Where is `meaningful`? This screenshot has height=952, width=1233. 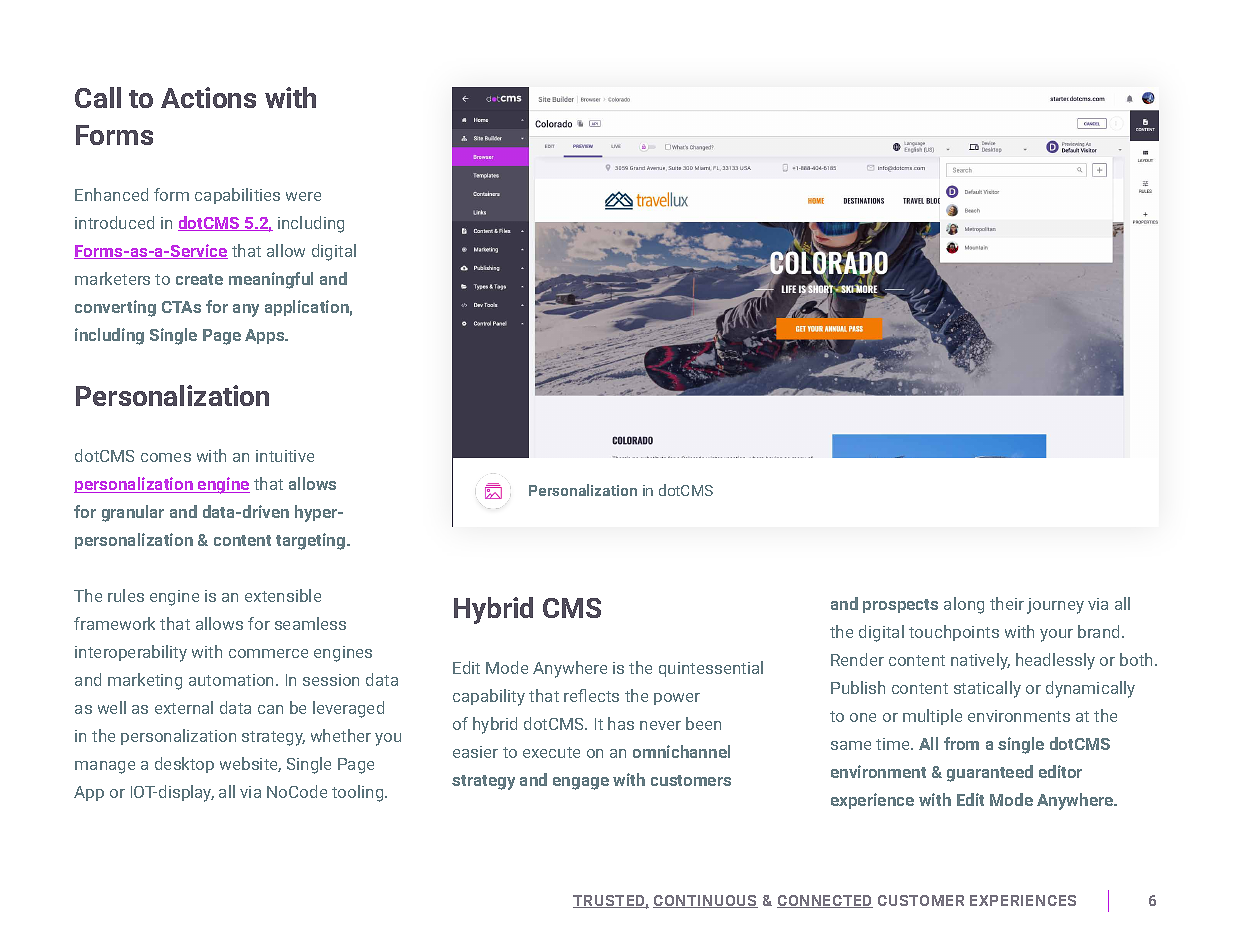
meaningful is located at coordinates (271, 280).
